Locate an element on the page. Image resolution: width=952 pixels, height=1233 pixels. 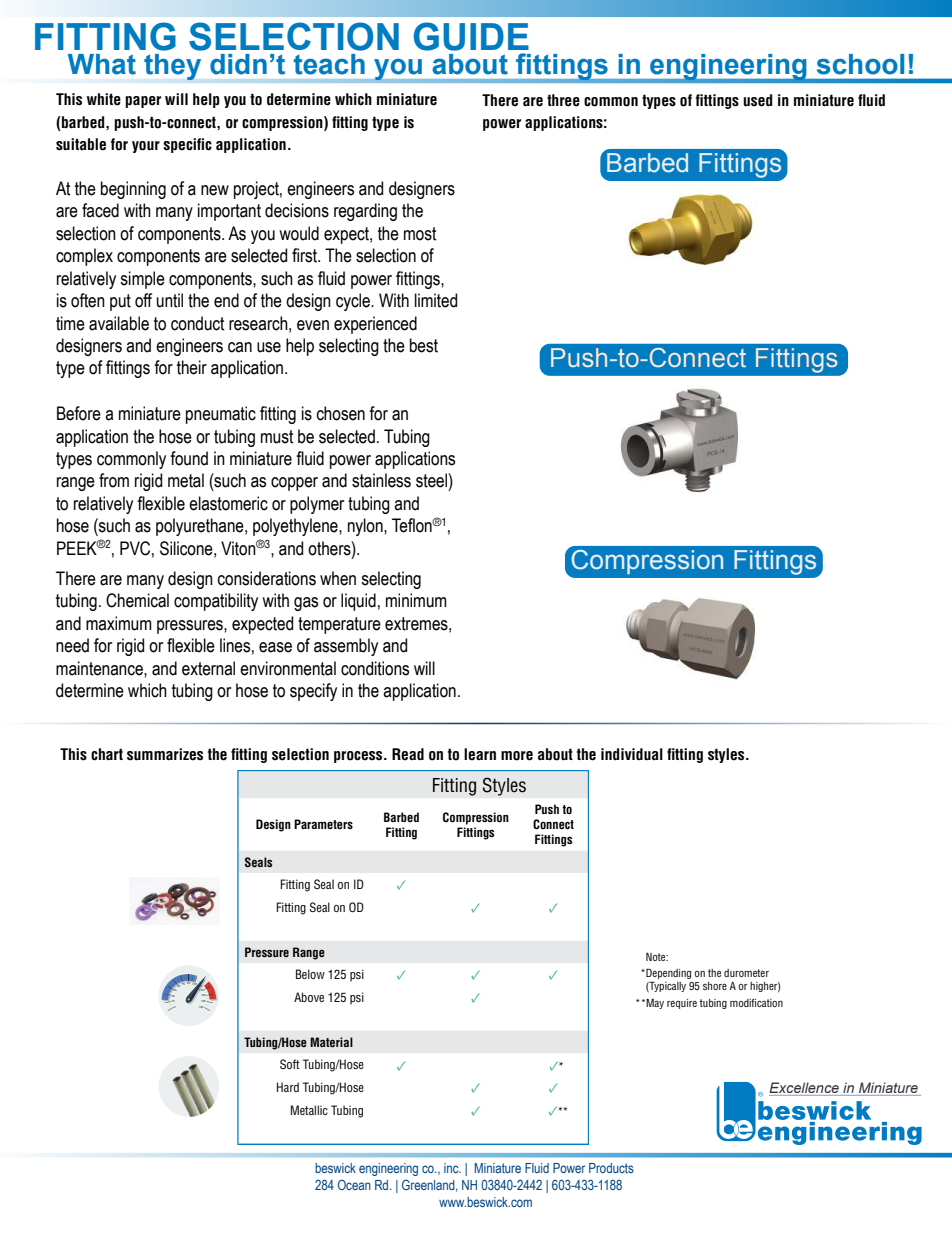
used is located at coordinates (757, 100).
